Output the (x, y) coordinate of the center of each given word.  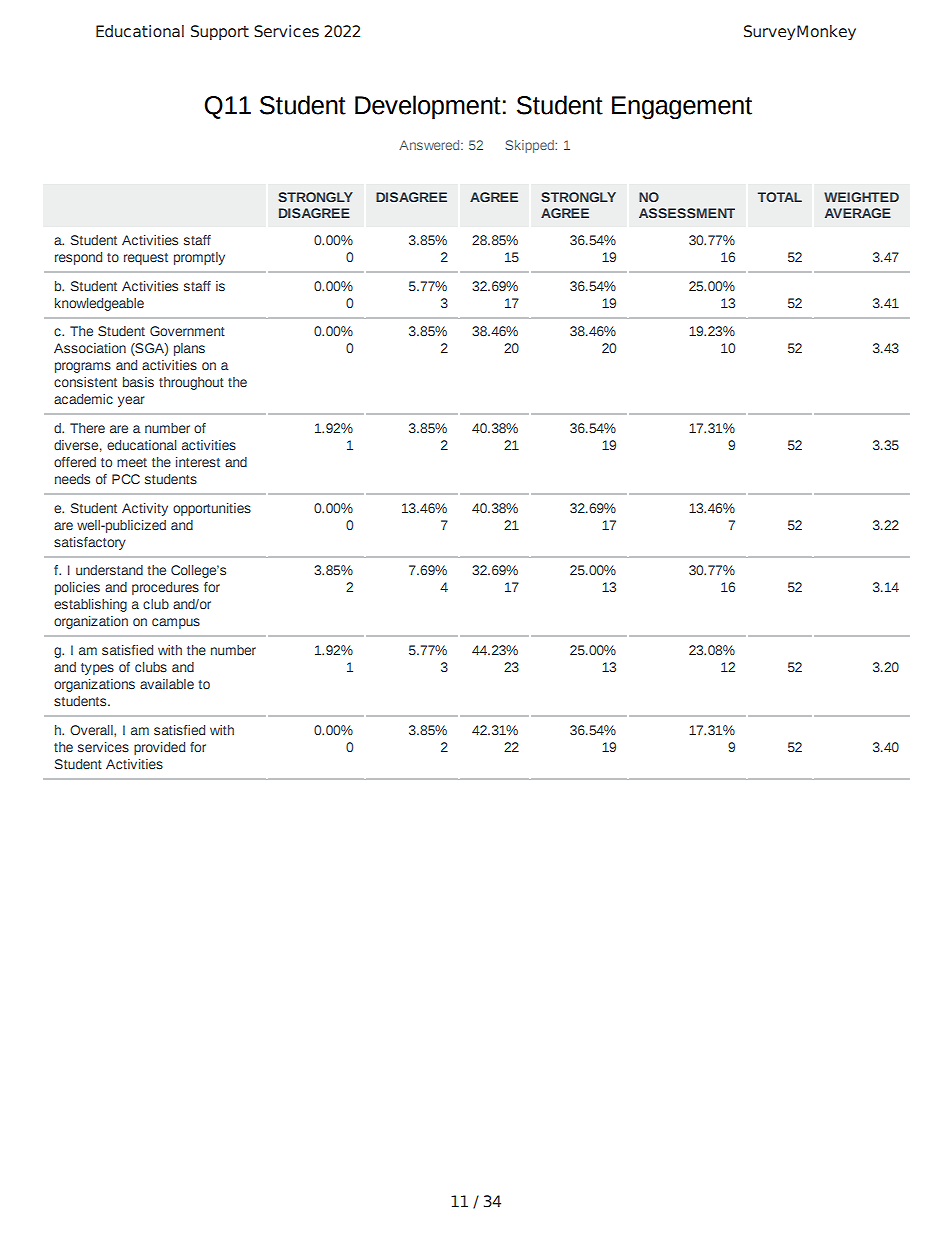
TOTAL (780, 197)
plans (189, 349)
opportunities (212, 509)
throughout (191, 383)
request (146, 259)
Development (428, 107)
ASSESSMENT (687, 213)
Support (220, 32)
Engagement (682, 107)
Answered (430, 145)
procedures (165, 588)
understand (109, 570)
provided (159, 748)
